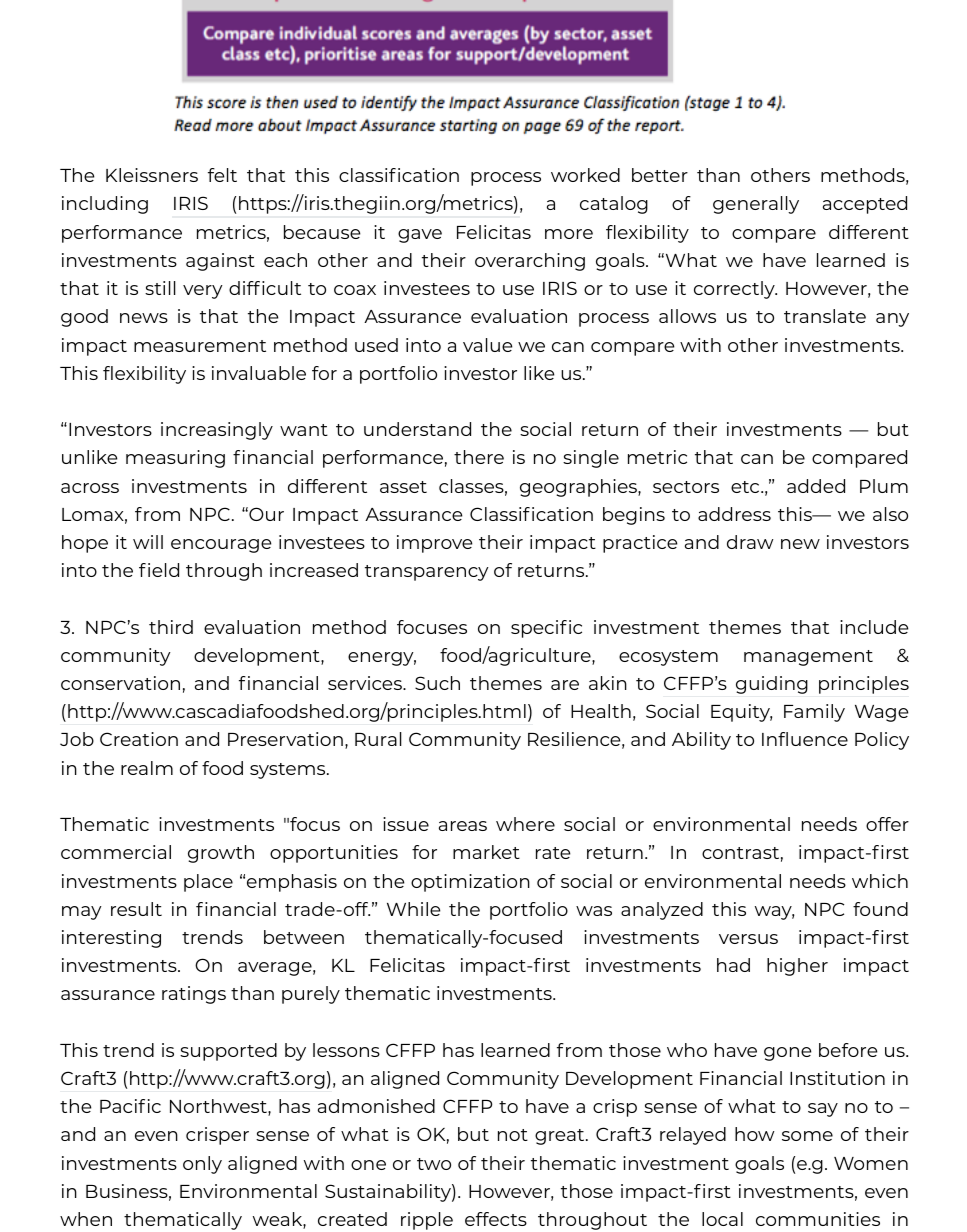 This image has height=1232, width=967. Describe the element at coordinates (420, 236) in the image. I see `gave` at that location.
